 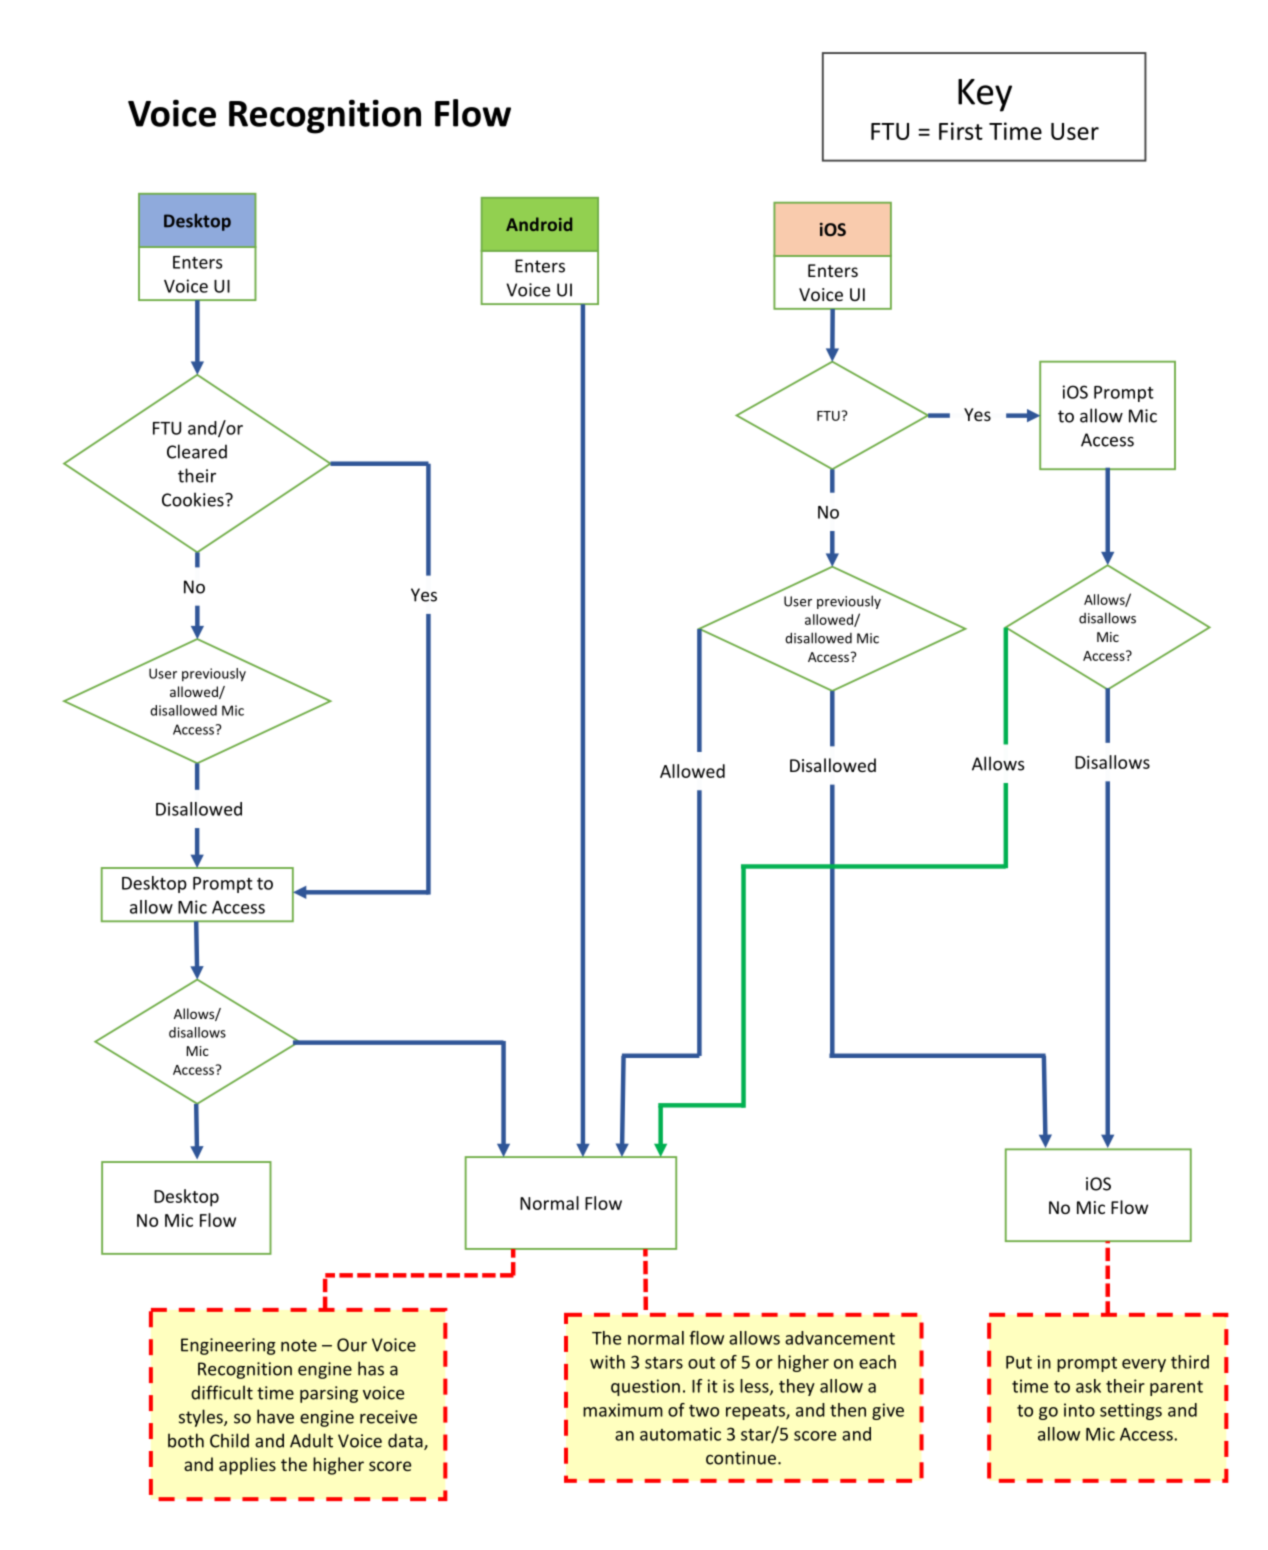 What do you see at coordinates (701, 1363) in the image?
I see `out` at bounding box center [701, 1363].
